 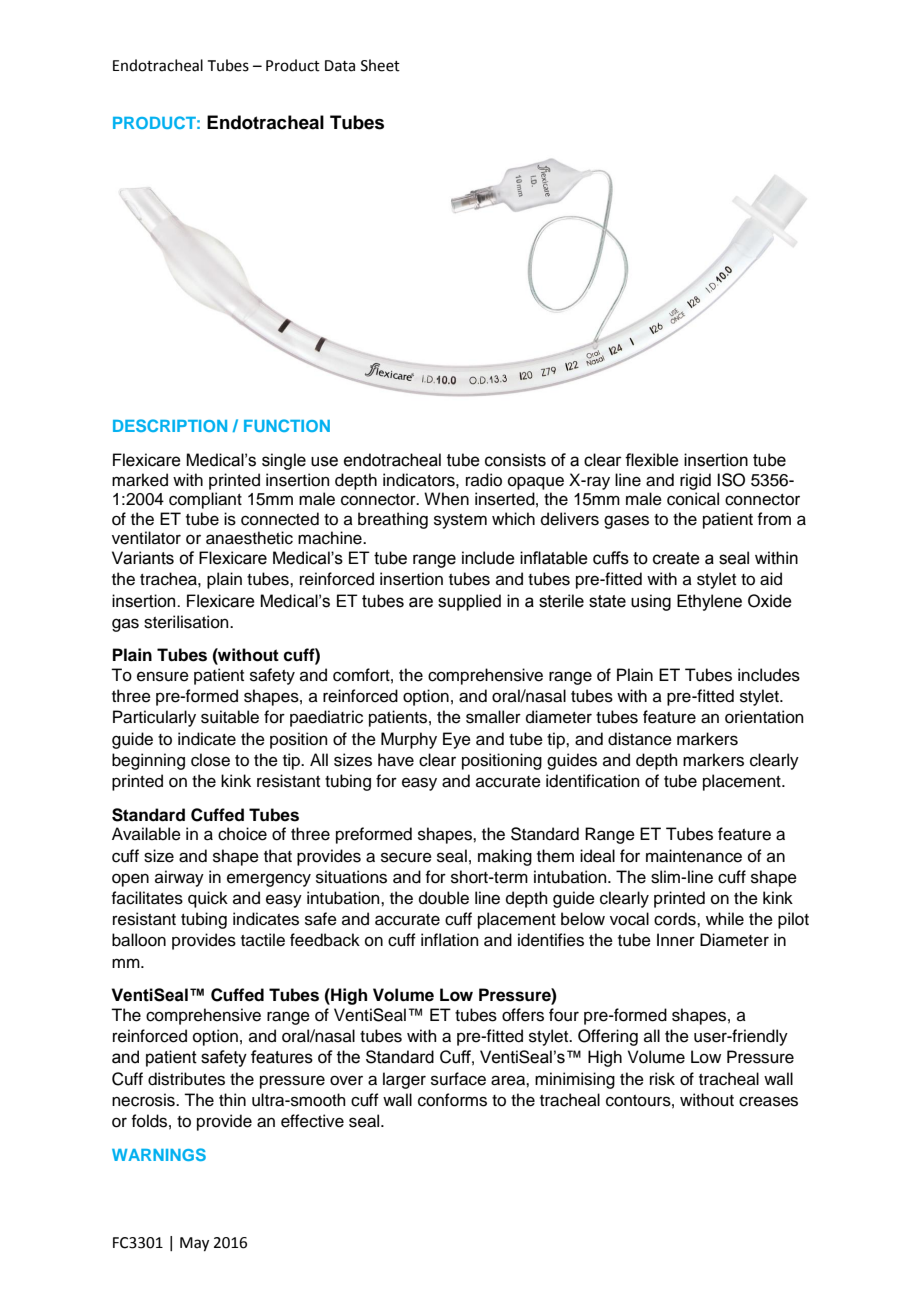 What do you see at coordinates (709, 602) in the screenshot?
I see `Ethylene` at bounding box center [709, 602].
